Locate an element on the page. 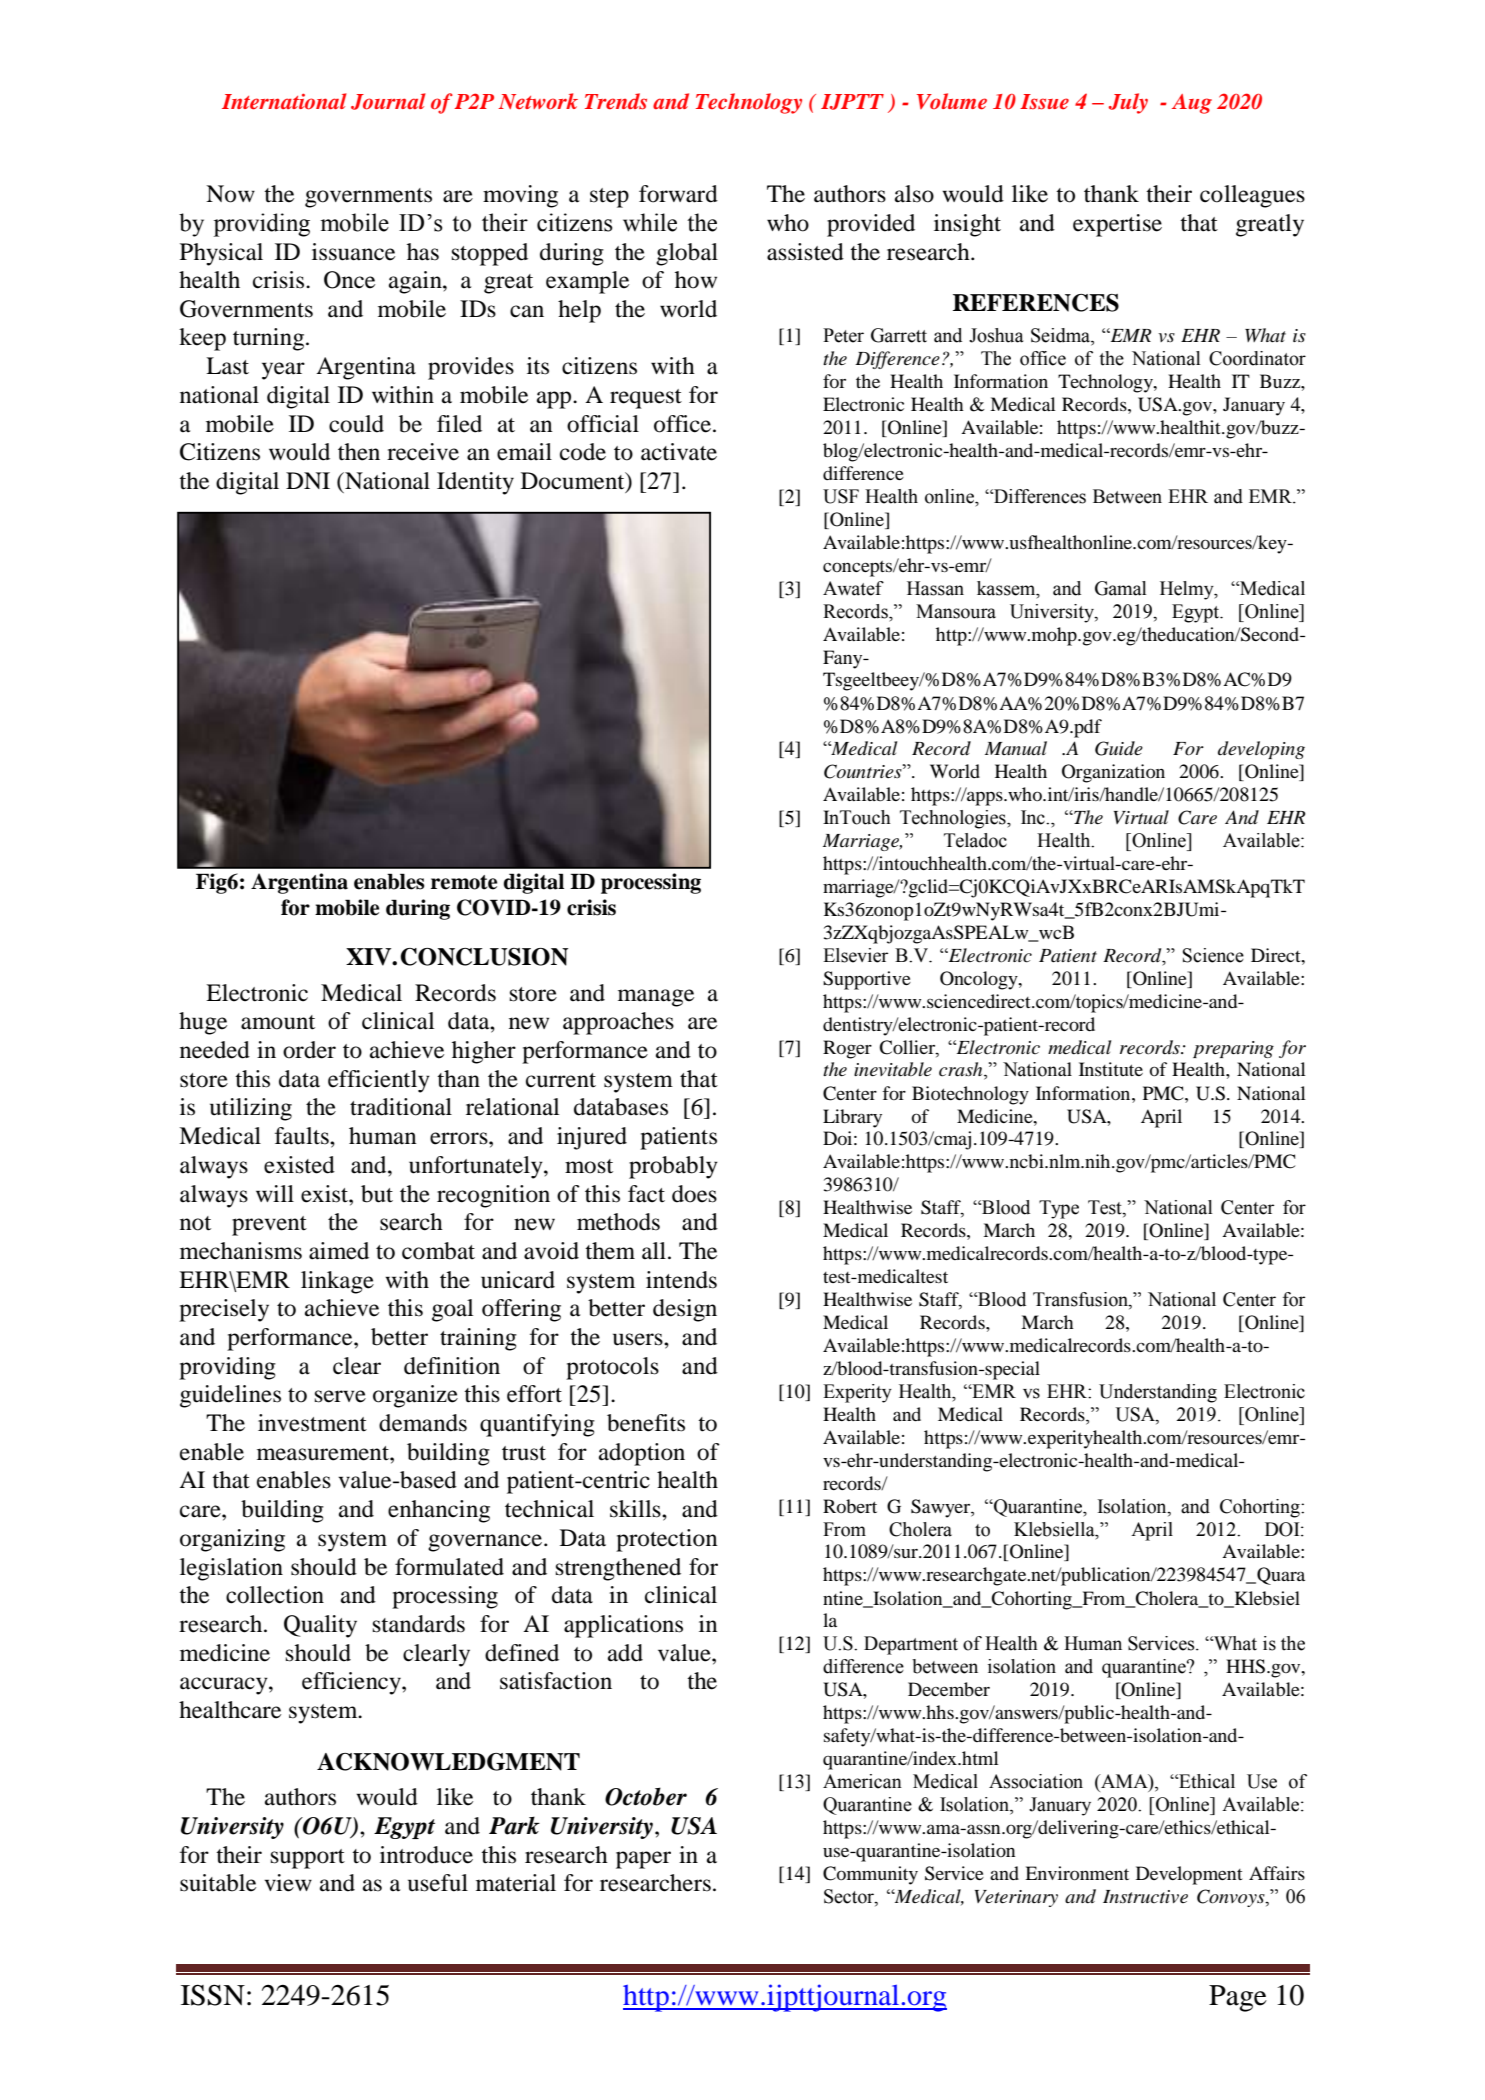 Image resolution: width=1485 pixels, height=2100 pixels. July is located at coordinates (1128, 103).
